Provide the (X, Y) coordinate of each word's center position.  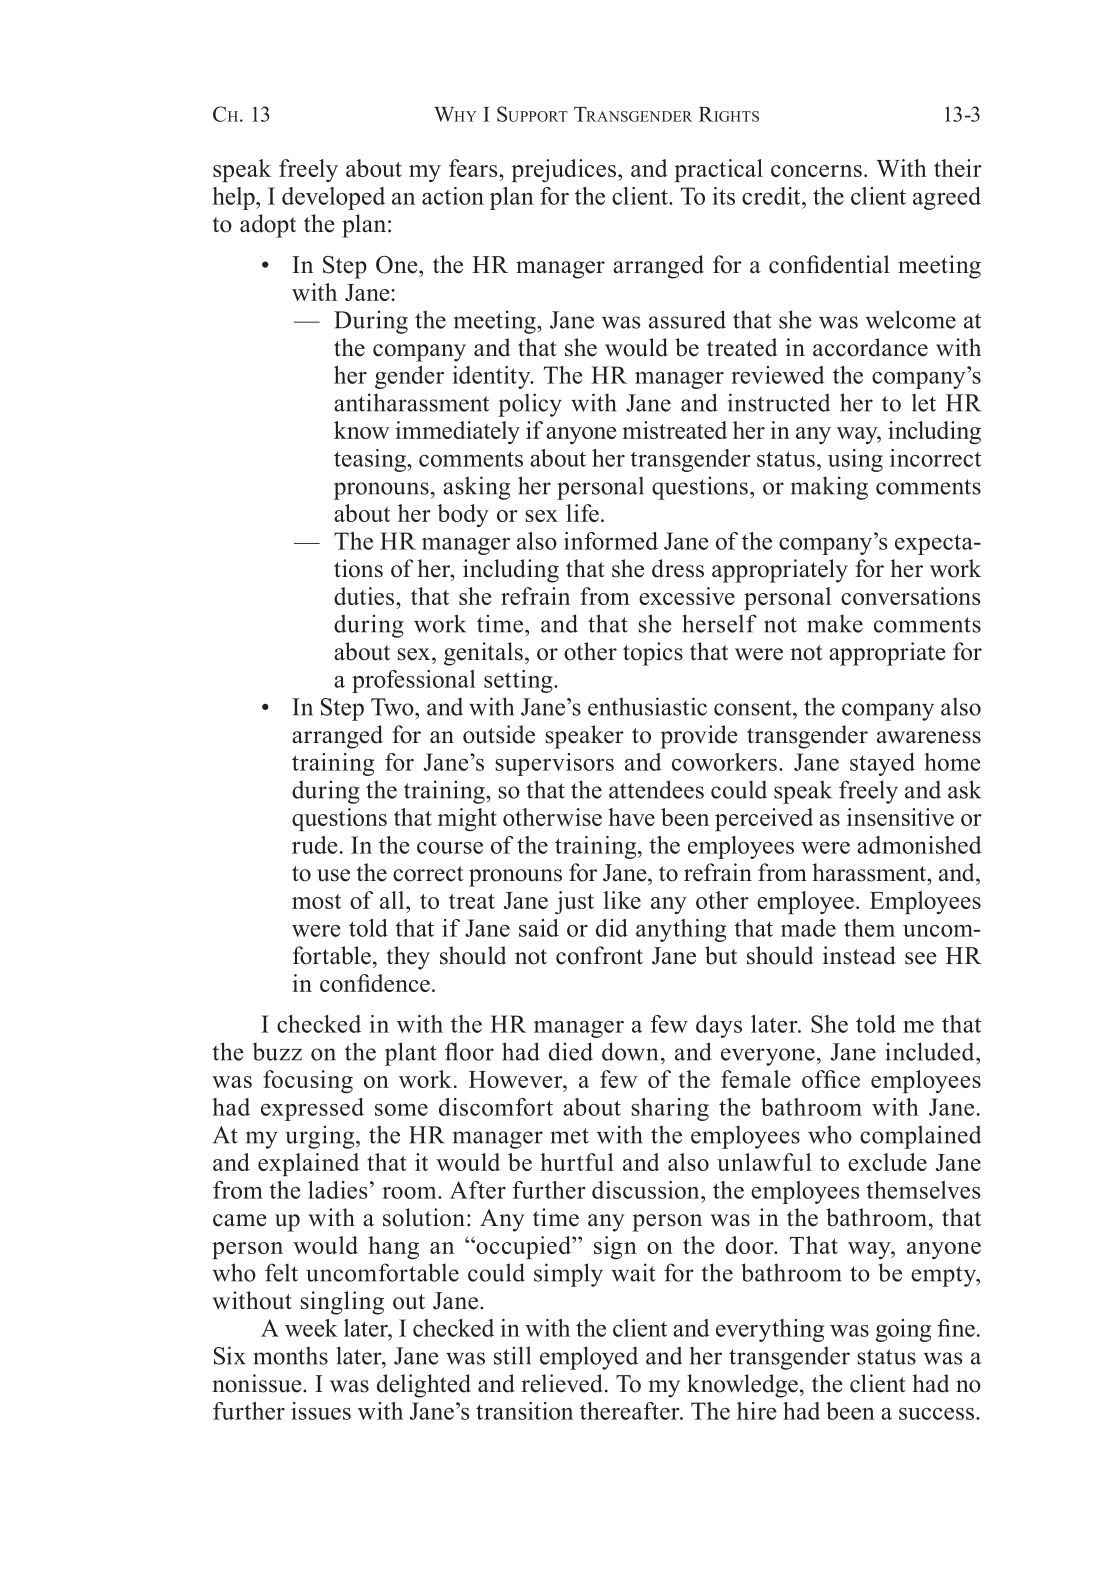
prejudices (564, 170)
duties (365, 596)
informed (611, 541)
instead (859, 955)
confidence (375, 983)
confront (599, 955)
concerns (816, 171)
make (835, 623)
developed (333, 198)
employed (589, 1358)
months (290, 1355)
